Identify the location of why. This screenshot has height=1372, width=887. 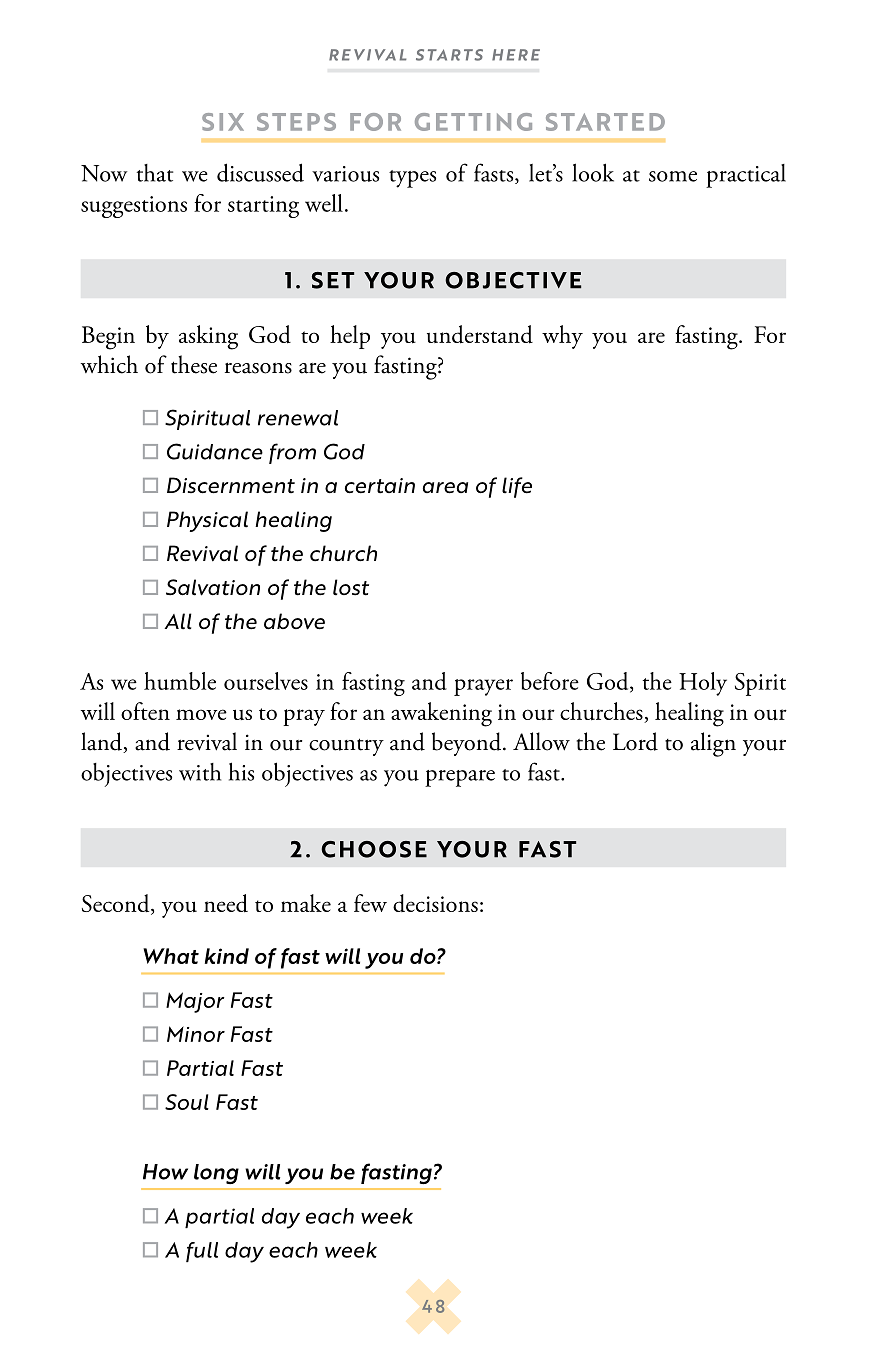
(562, 337).
